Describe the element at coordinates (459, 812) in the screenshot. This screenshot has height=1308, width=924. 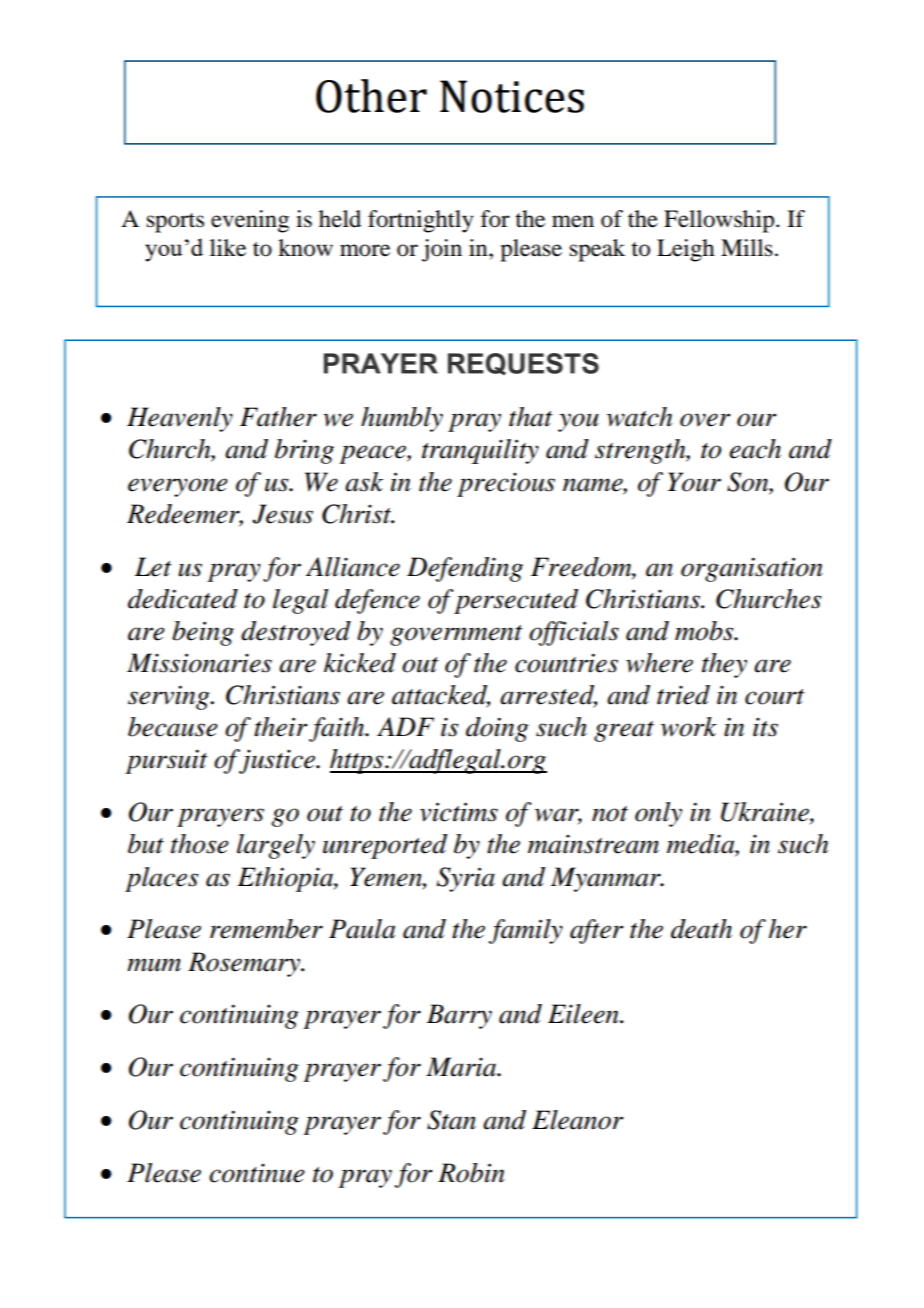
I see `victims` at that location.
